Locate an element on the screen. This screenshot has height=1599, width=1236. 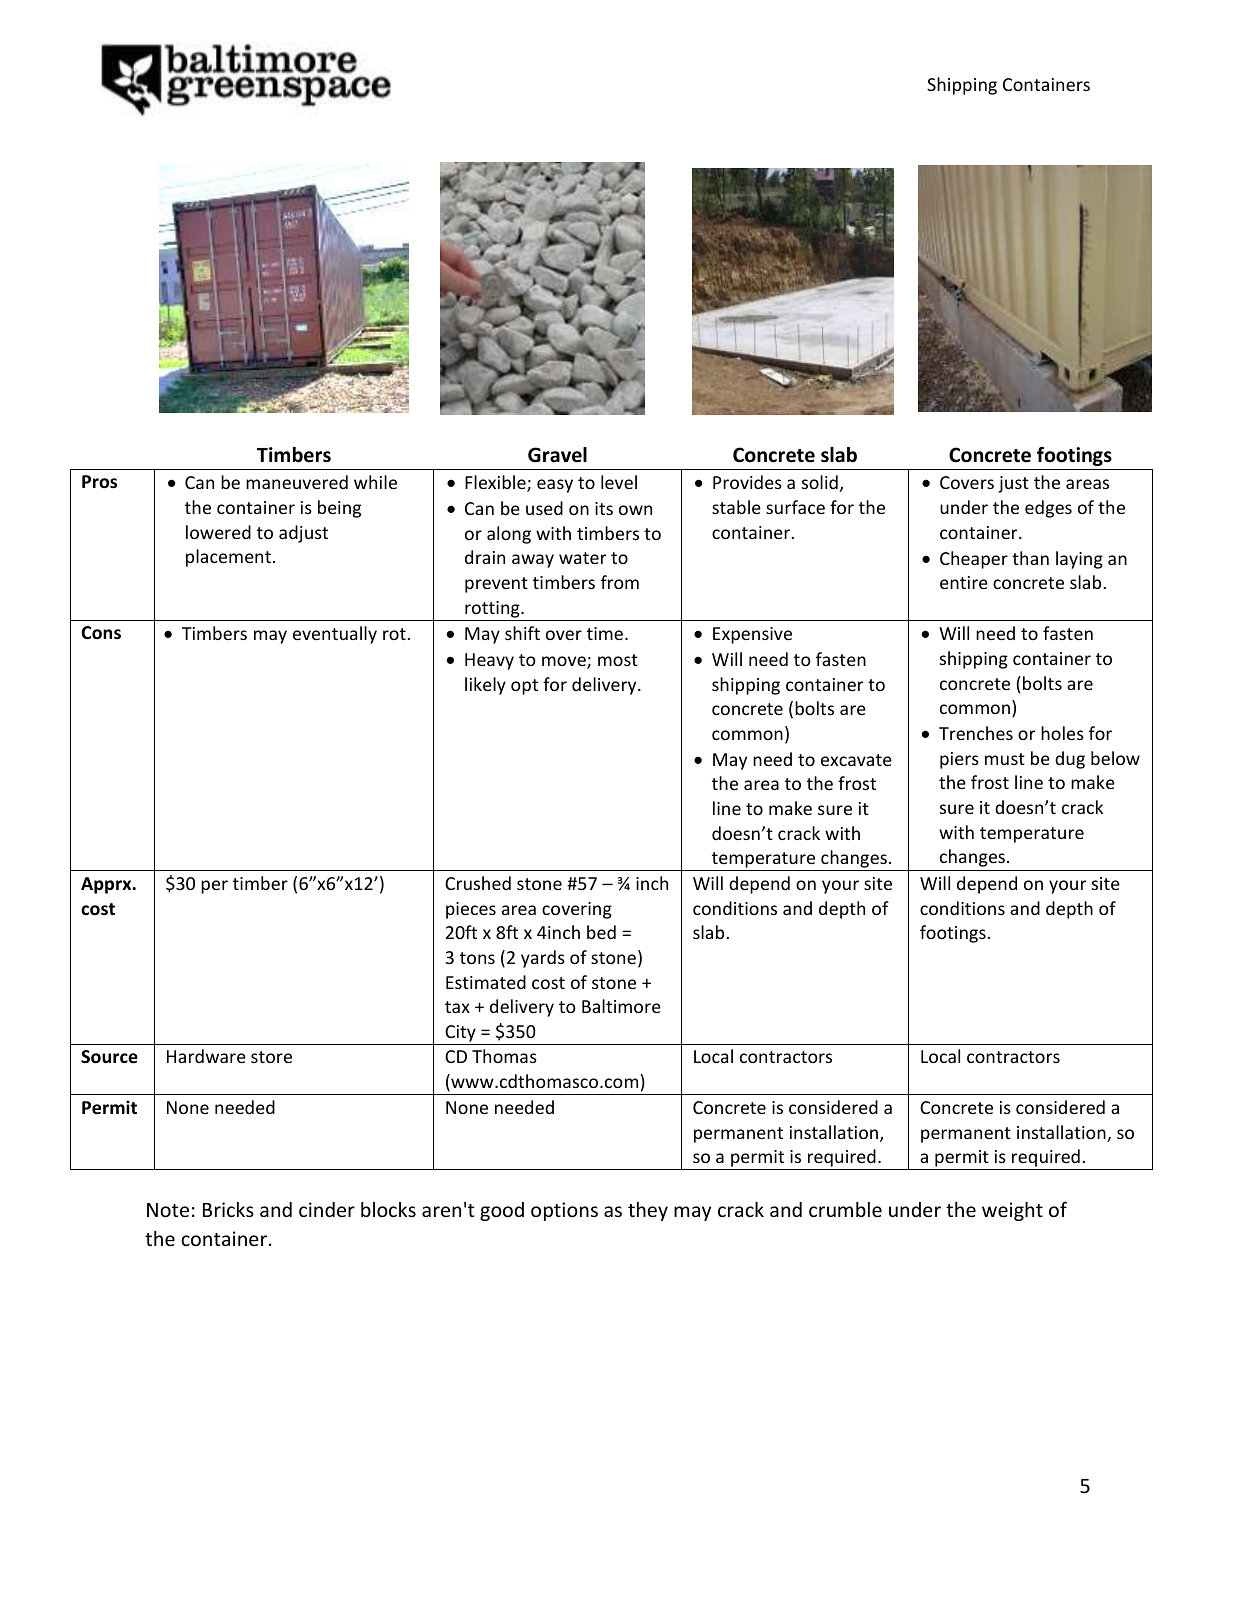
entire is located at coordinates (964, 582).
